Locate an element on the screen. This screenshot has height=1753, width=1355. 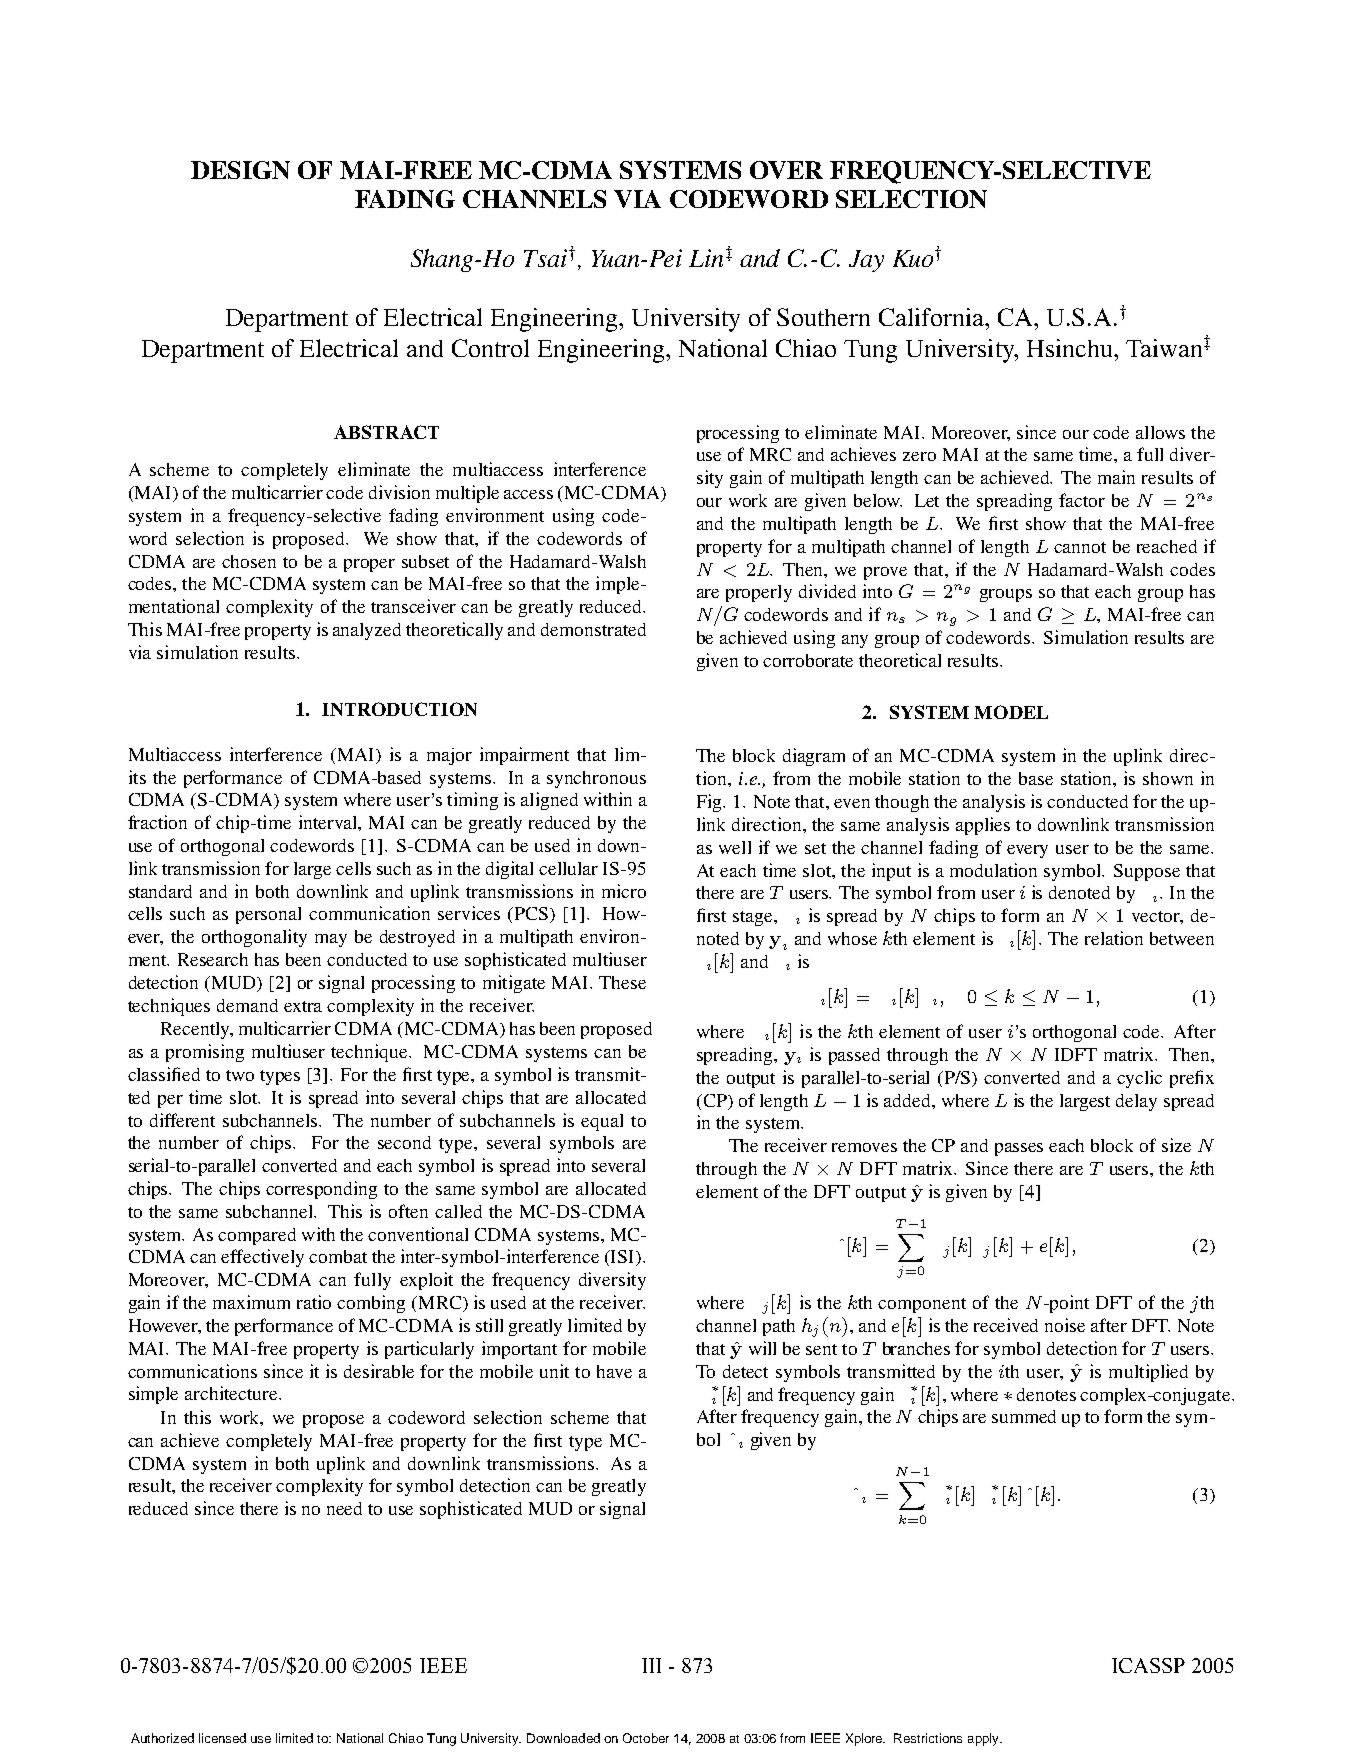
DESIGN is located at coordinates (240, 170).
